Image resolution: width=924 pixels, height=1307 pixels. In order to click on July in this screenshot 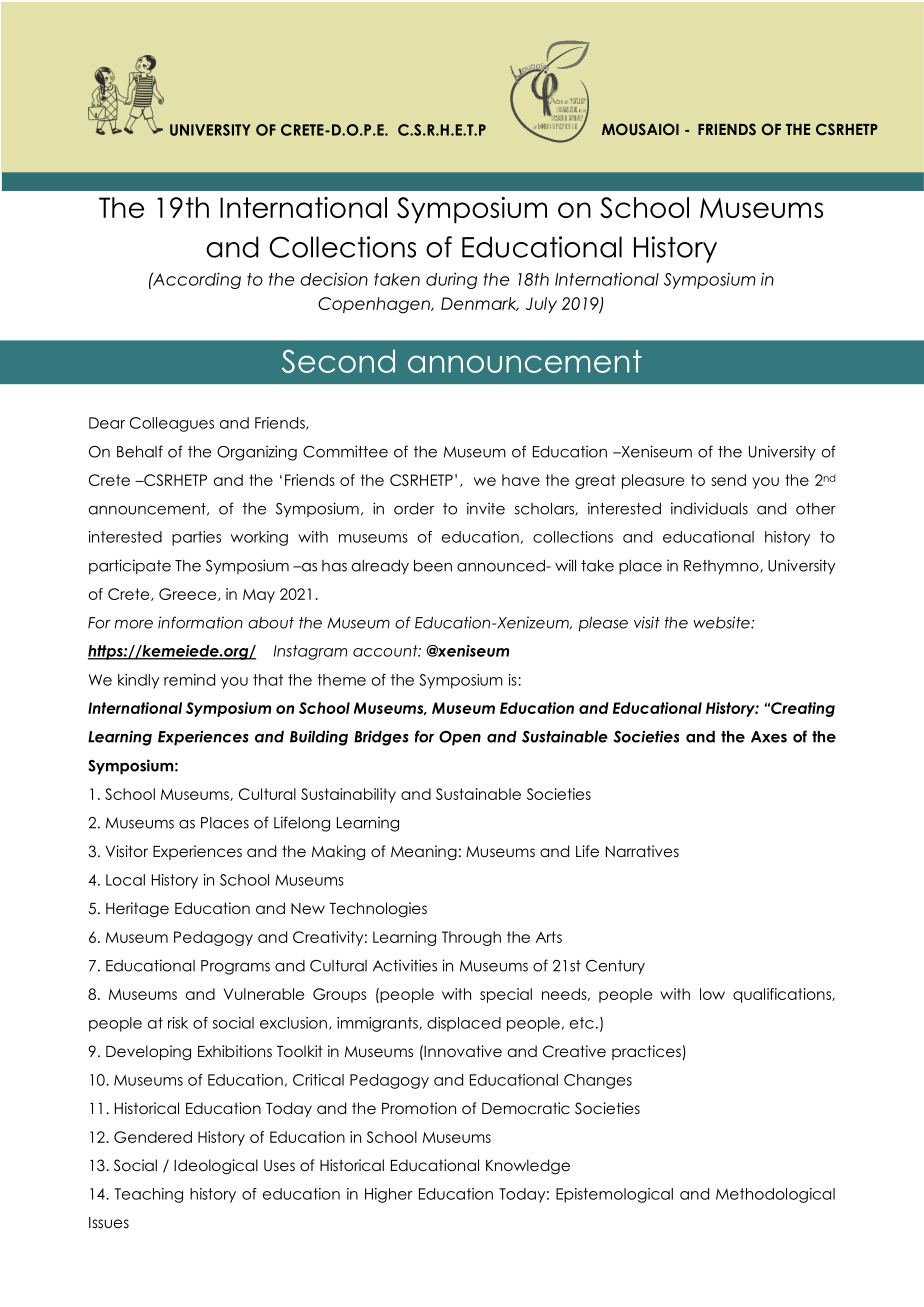, I will do `click(541, 305)`.
